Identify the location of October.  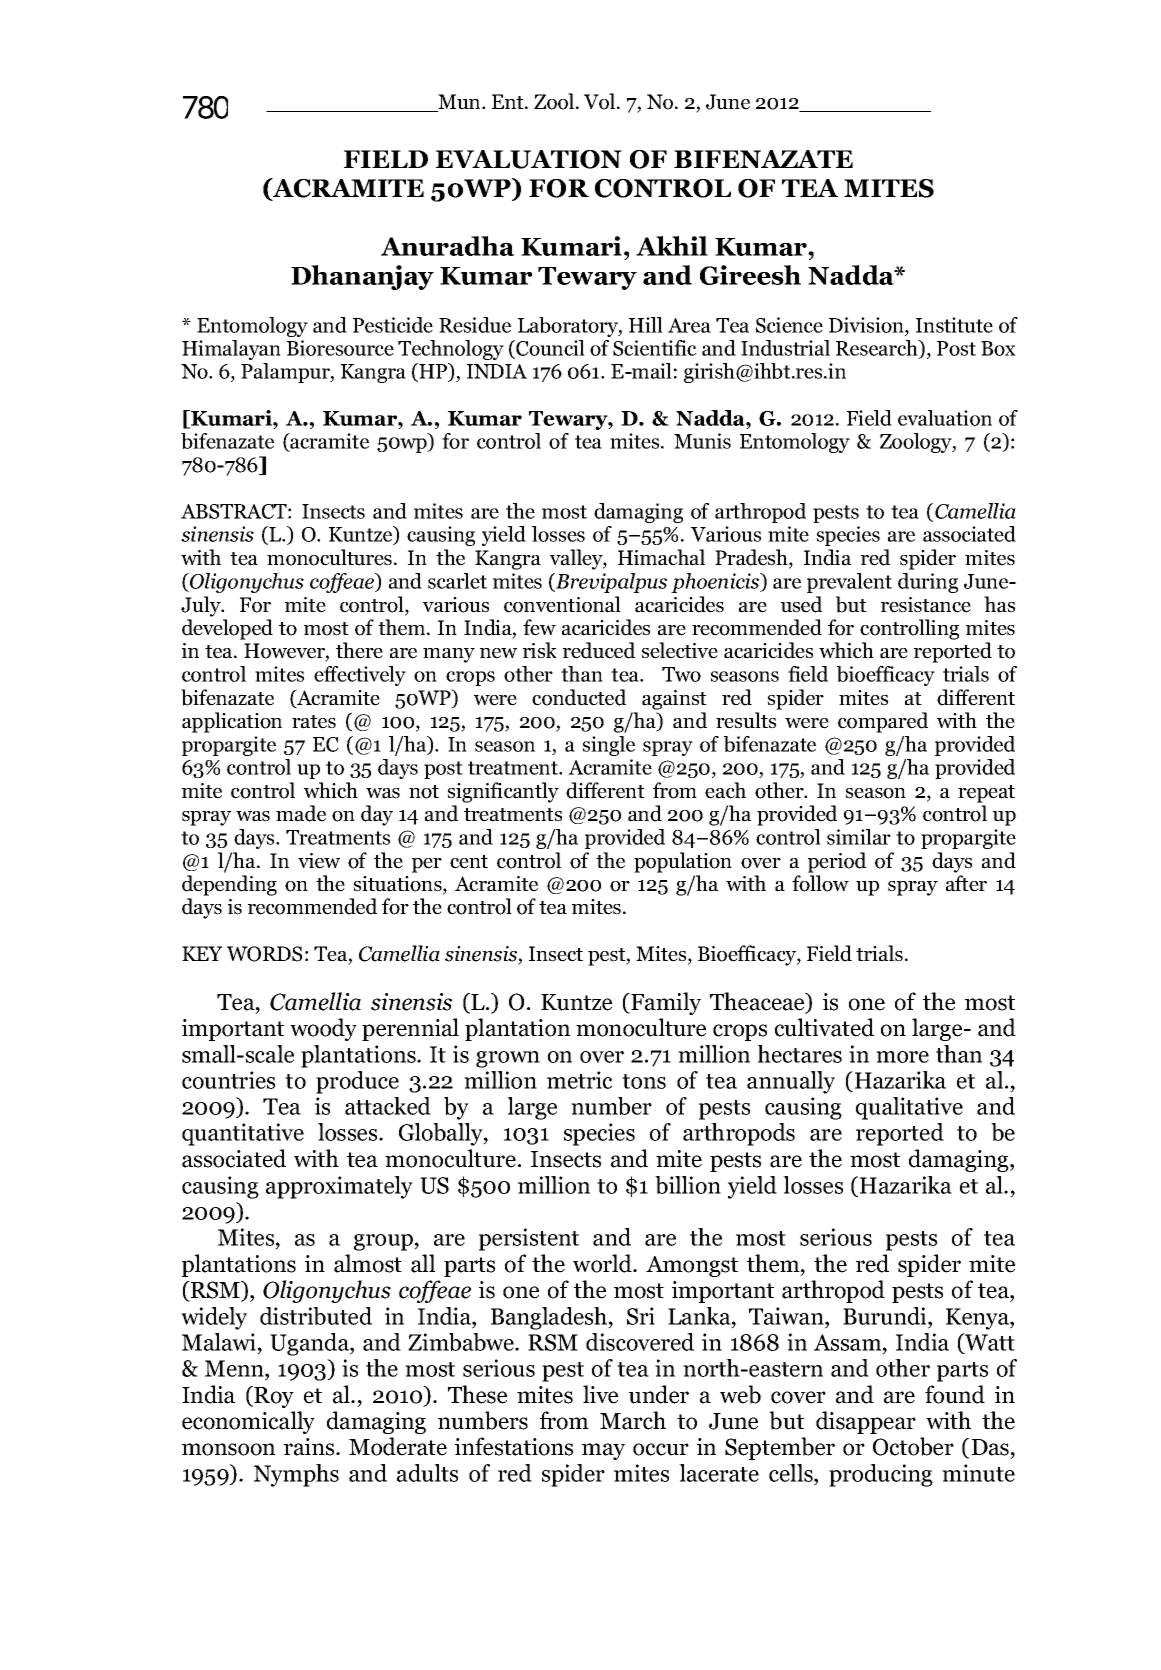
(913, 1446).
